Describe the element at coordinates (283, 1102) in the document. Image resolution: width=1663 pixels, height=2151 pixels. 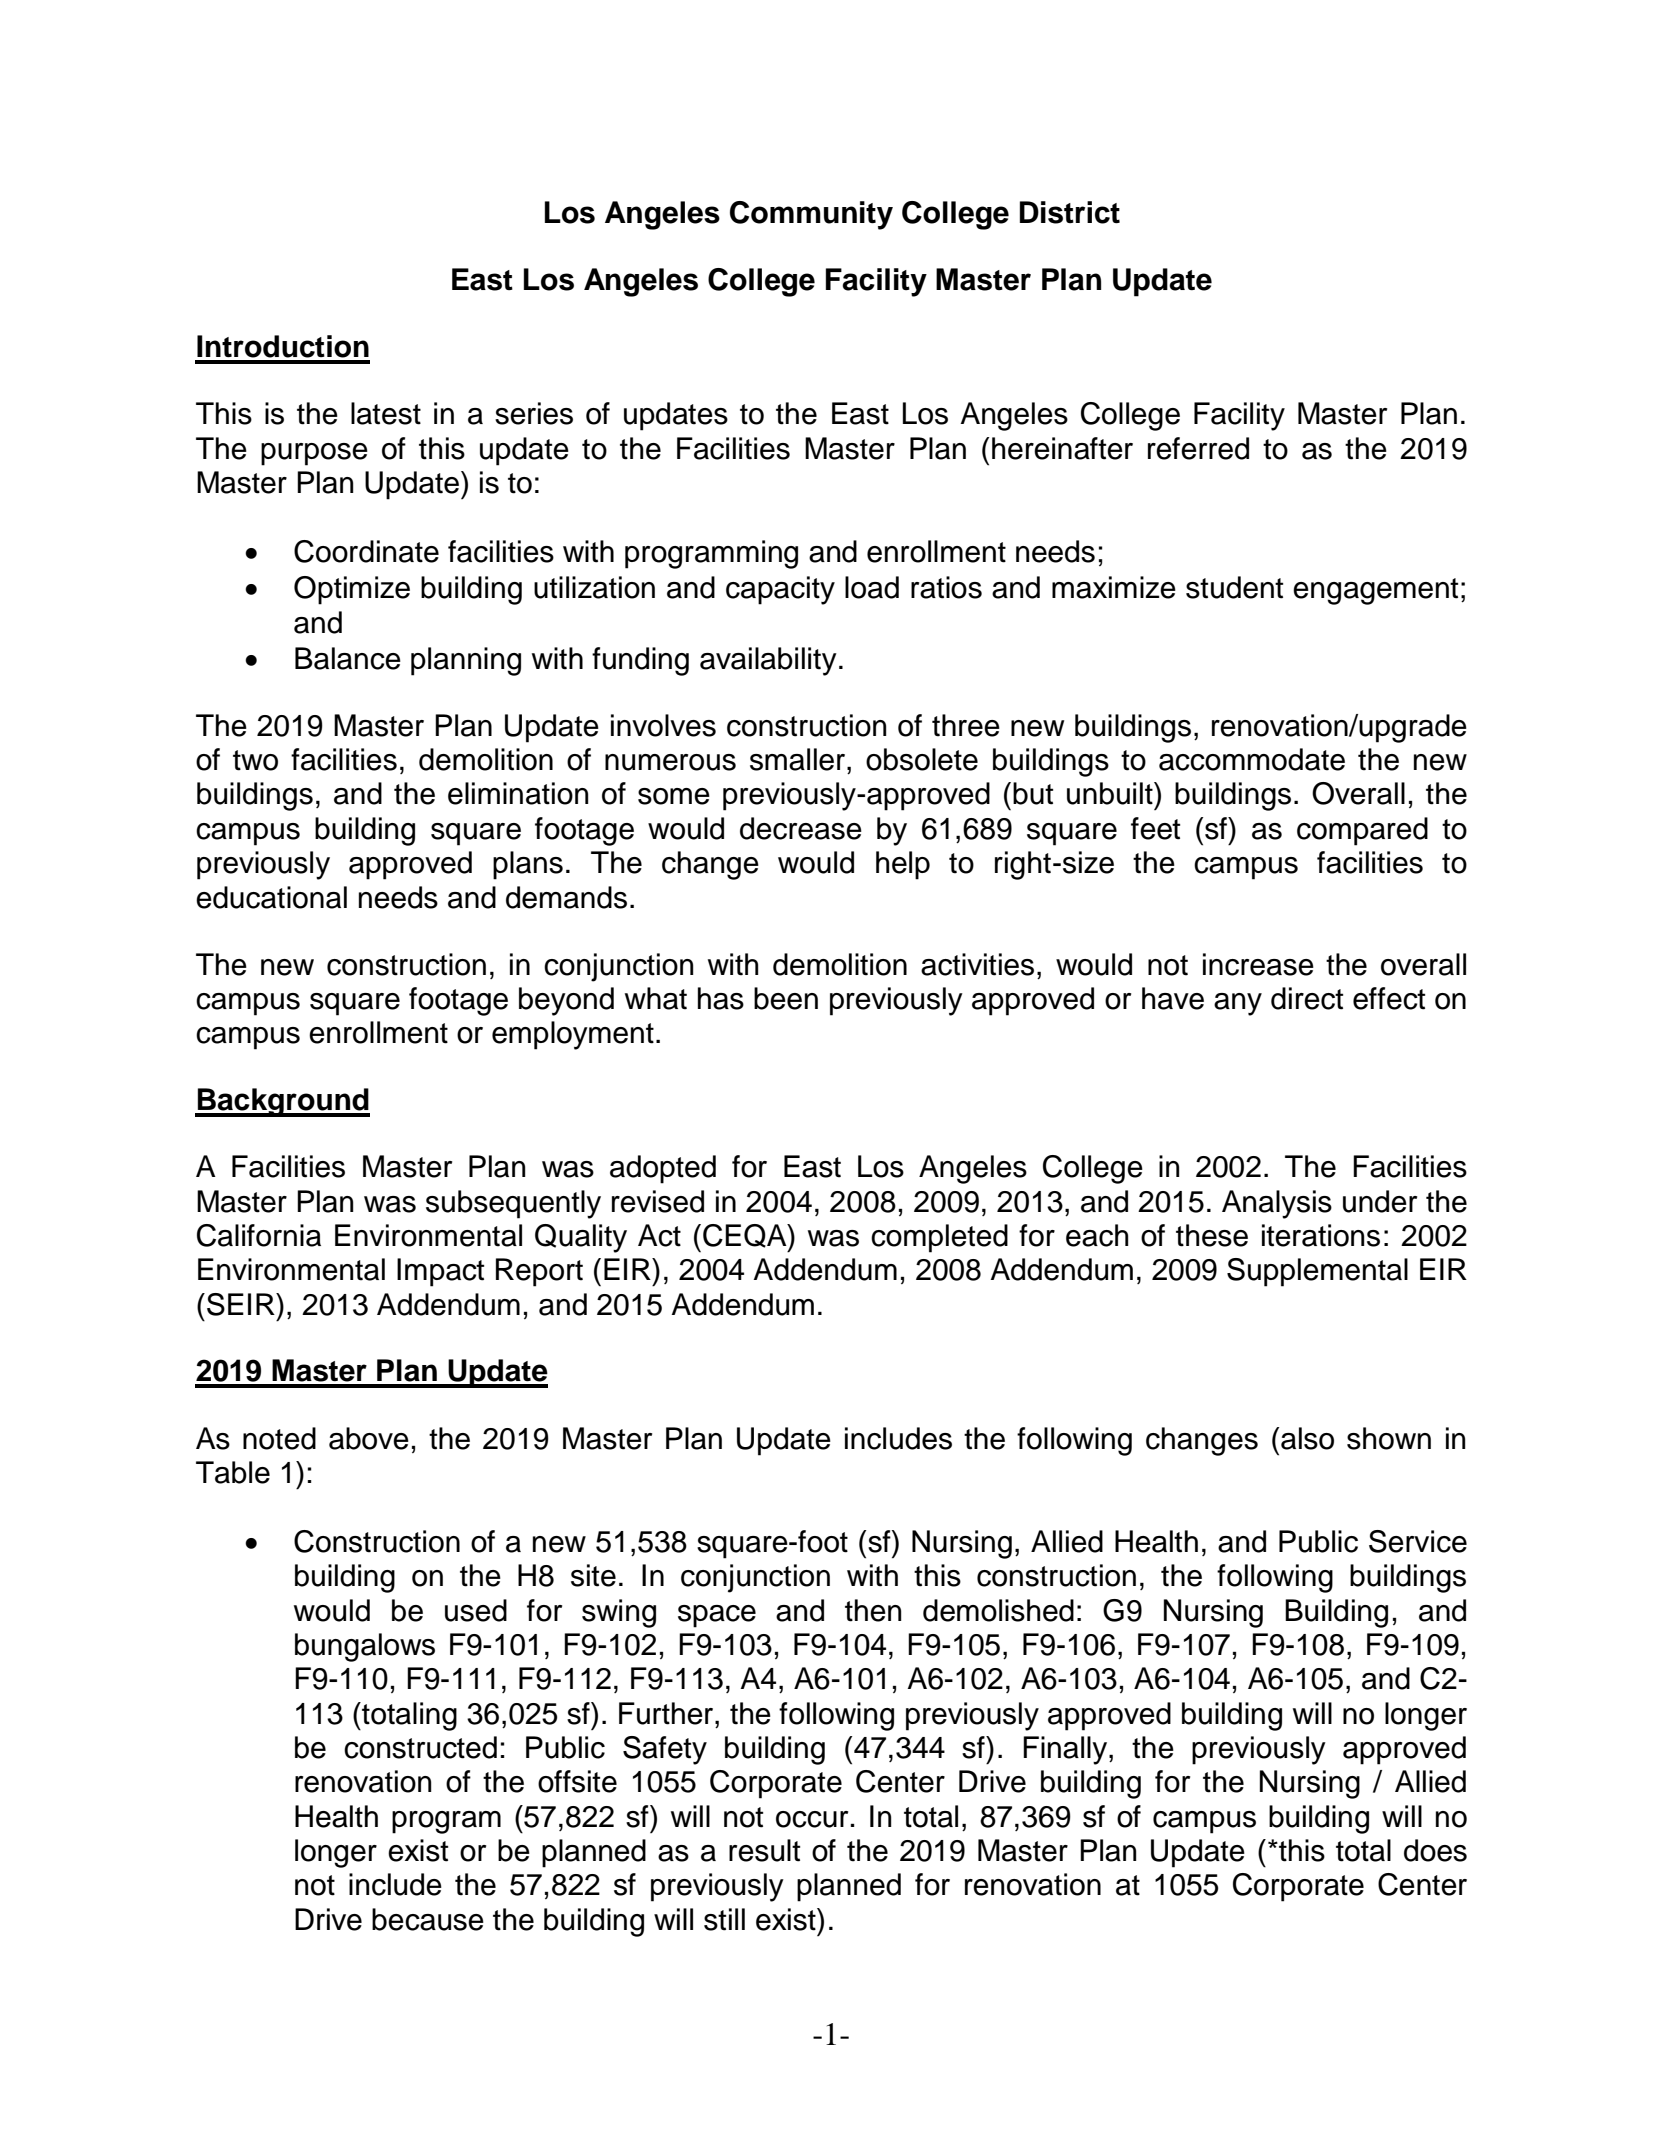
I see `Background` at that location.
